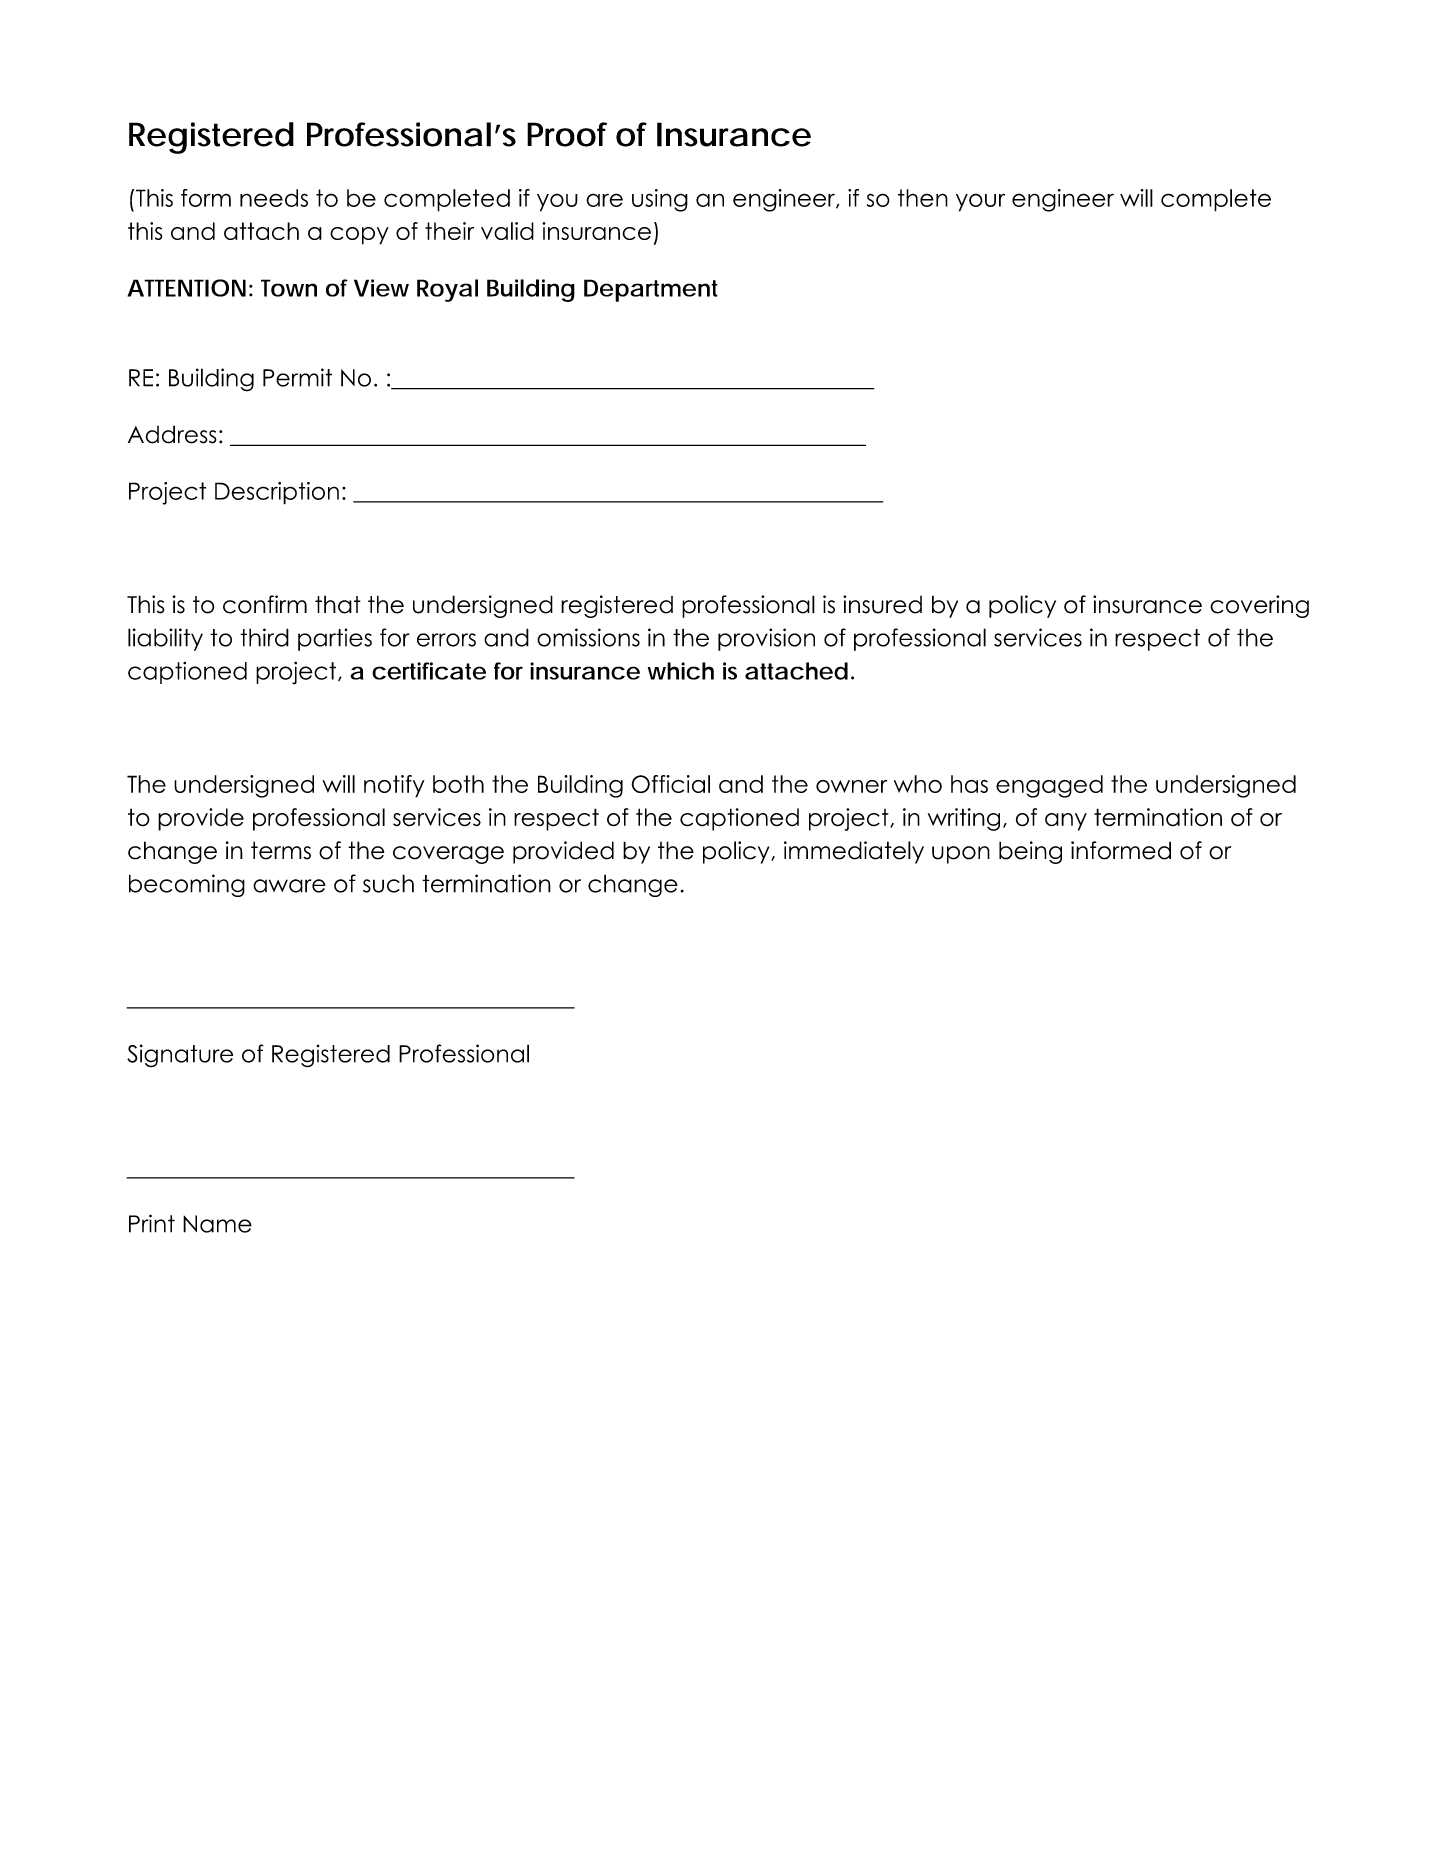  What do you see at coordinates (882, 604) in the screenshot?
I see `insured` at bounding box center [882, 604].
